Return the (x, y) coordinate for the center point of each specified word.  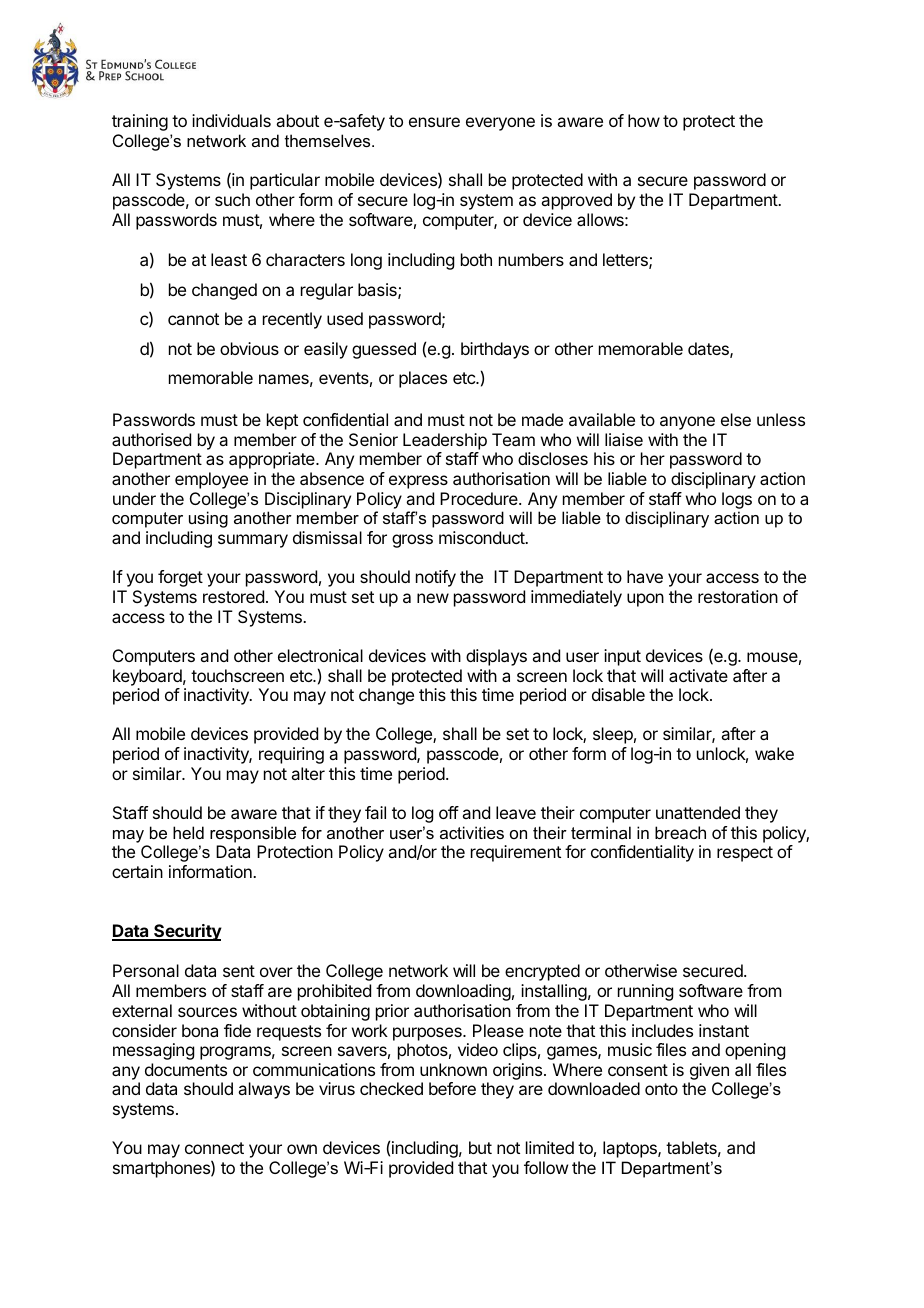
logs (737, 500)
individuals (231, 120)
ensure (434, 122)
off (449, 812)
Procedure (480, 498)
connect (214, 1148)
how (644, 120)
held (188, 832)
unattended (698, 812)
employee (211, 480)
